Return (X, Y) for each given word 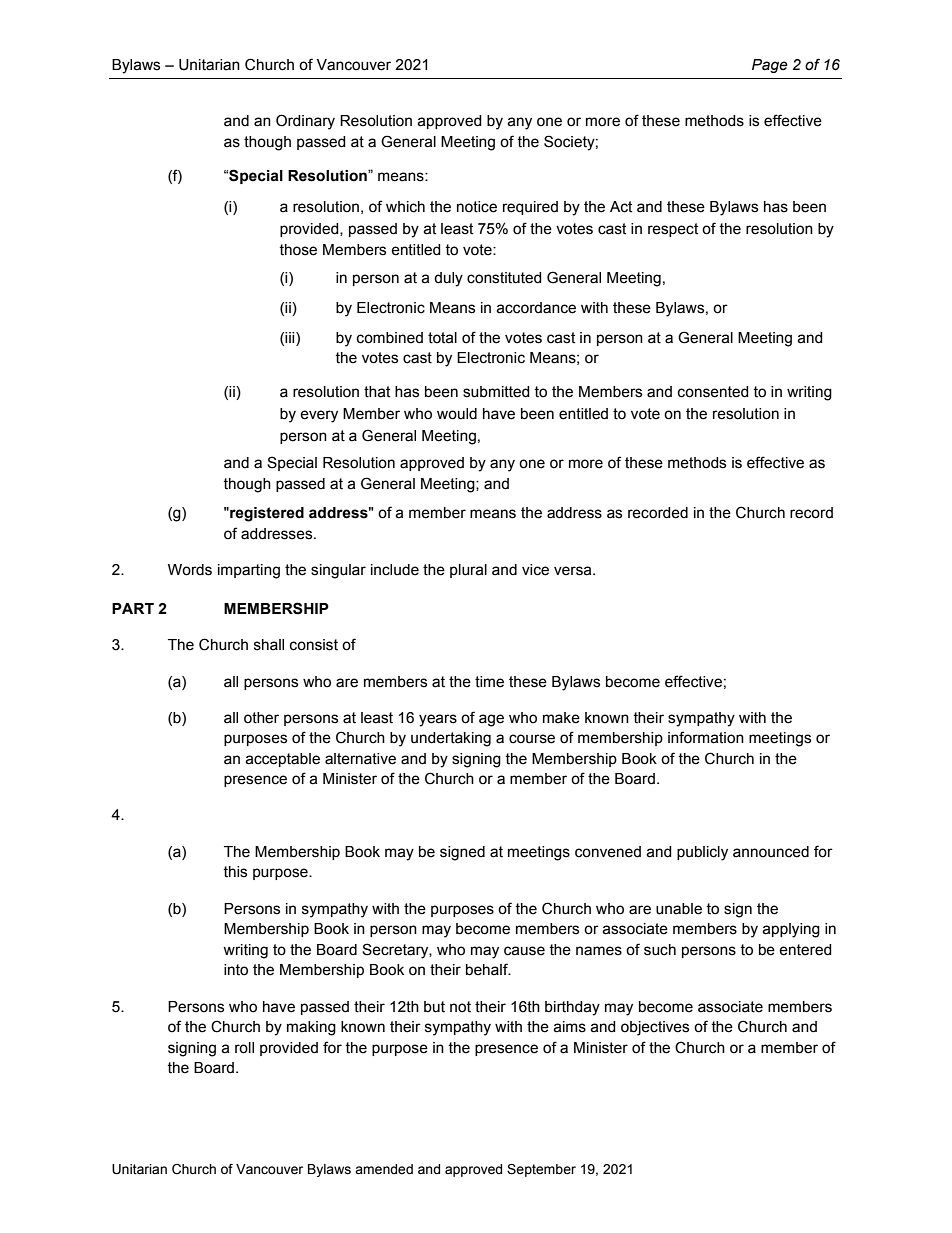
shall (269, 645)
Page (770, 66)
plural (468, 571)
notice (477, 207)
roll (244, 1048)
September (541, 1170)
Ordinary (305, 122)
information (706, 737)
